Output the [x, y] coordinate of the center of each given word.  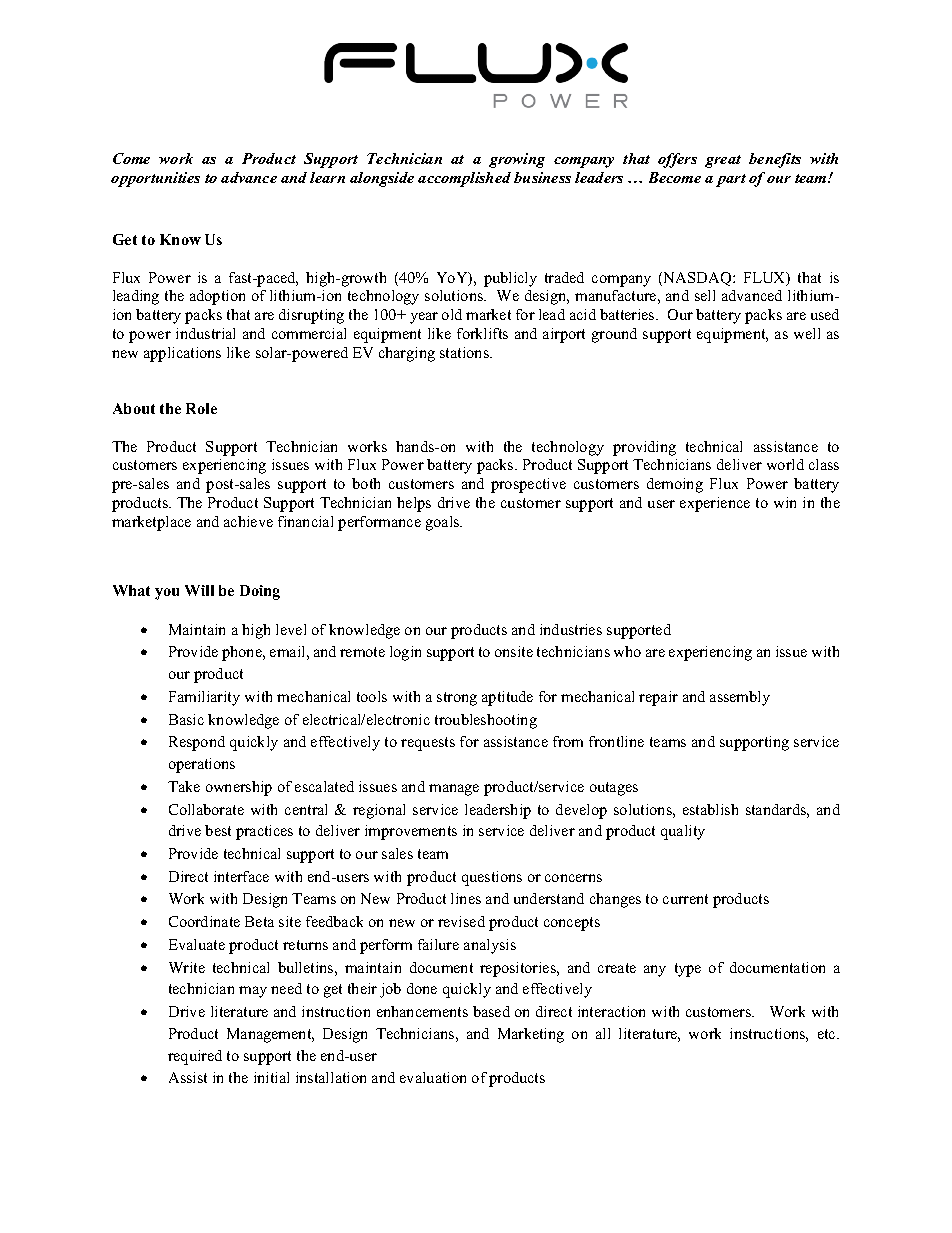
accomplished [464, 179]
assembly [740, 698]
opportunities [155, 179]
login [405, 653]
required [195, 1057]
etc [828, 1034]
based [491, 1011]
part [731, 180]
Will [199, 590]
